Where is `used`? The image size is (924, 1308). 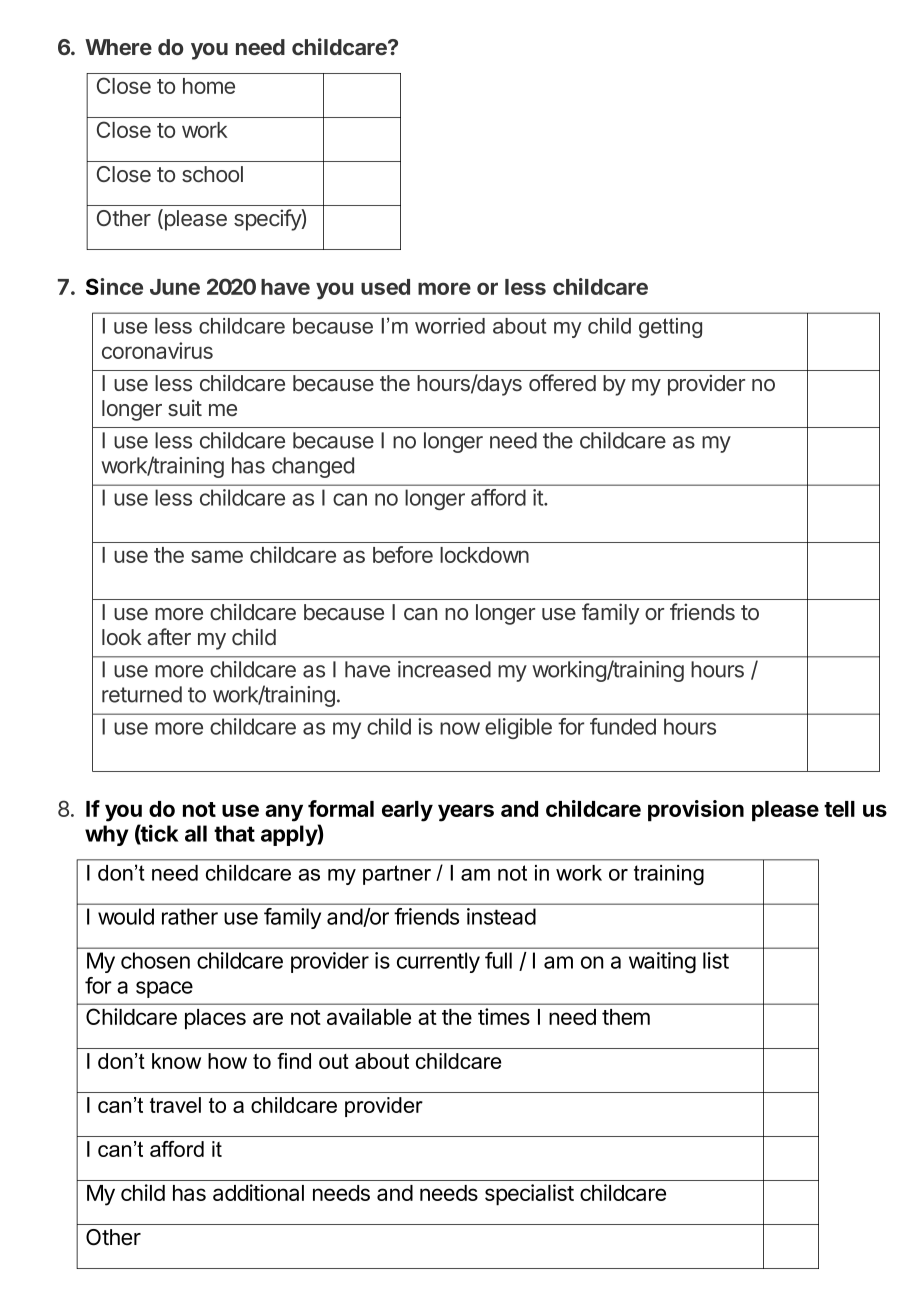
used is located at coordinates (385, 287).
